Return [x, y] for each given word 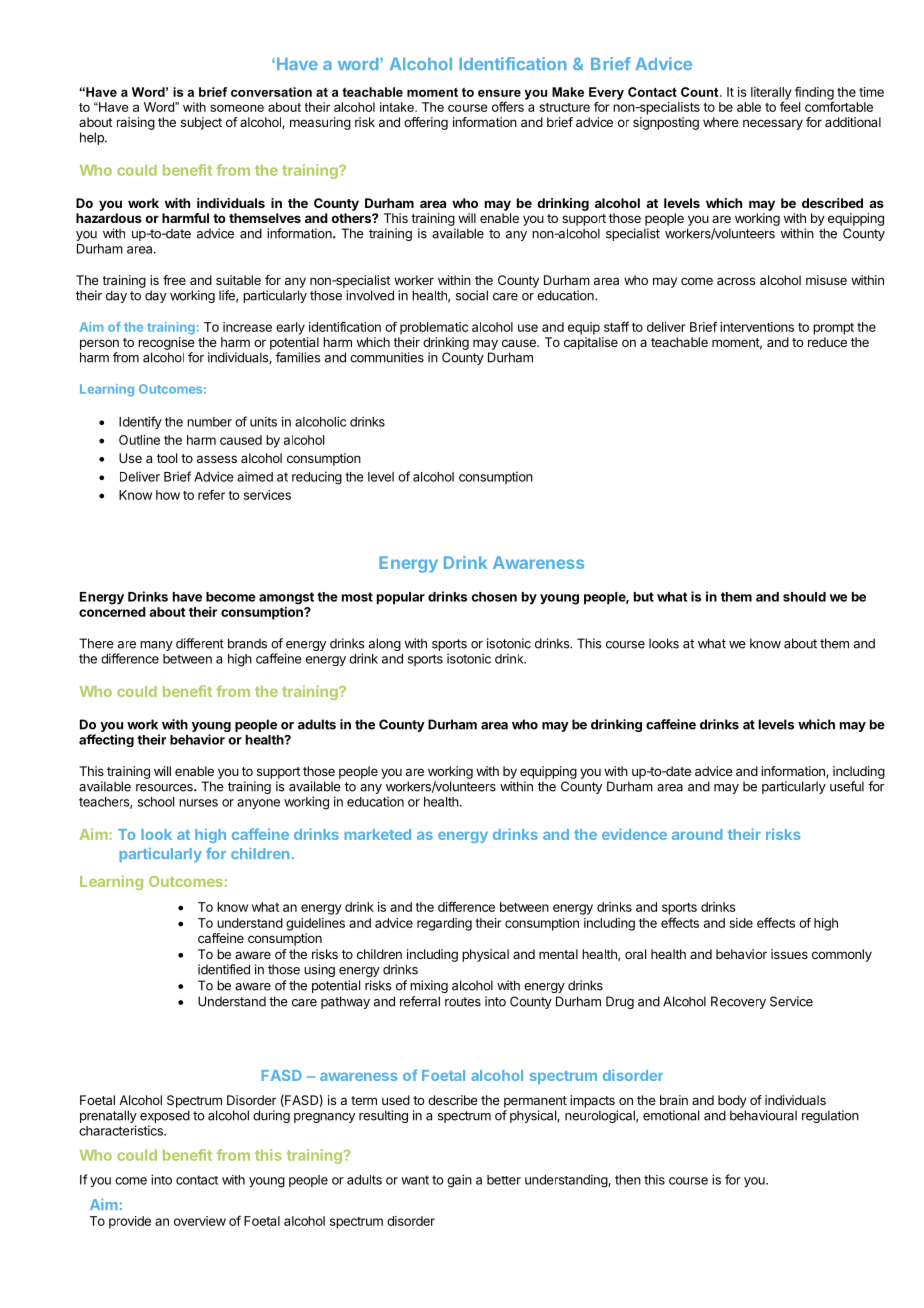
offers [508, 106]
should [804, 597]
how [168, 495]
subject [201, 123]
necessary [773, 124]
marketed [377, 834]
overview [200, 1221]
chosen [494, 597]
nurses [198, 803]
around [697, 834]
